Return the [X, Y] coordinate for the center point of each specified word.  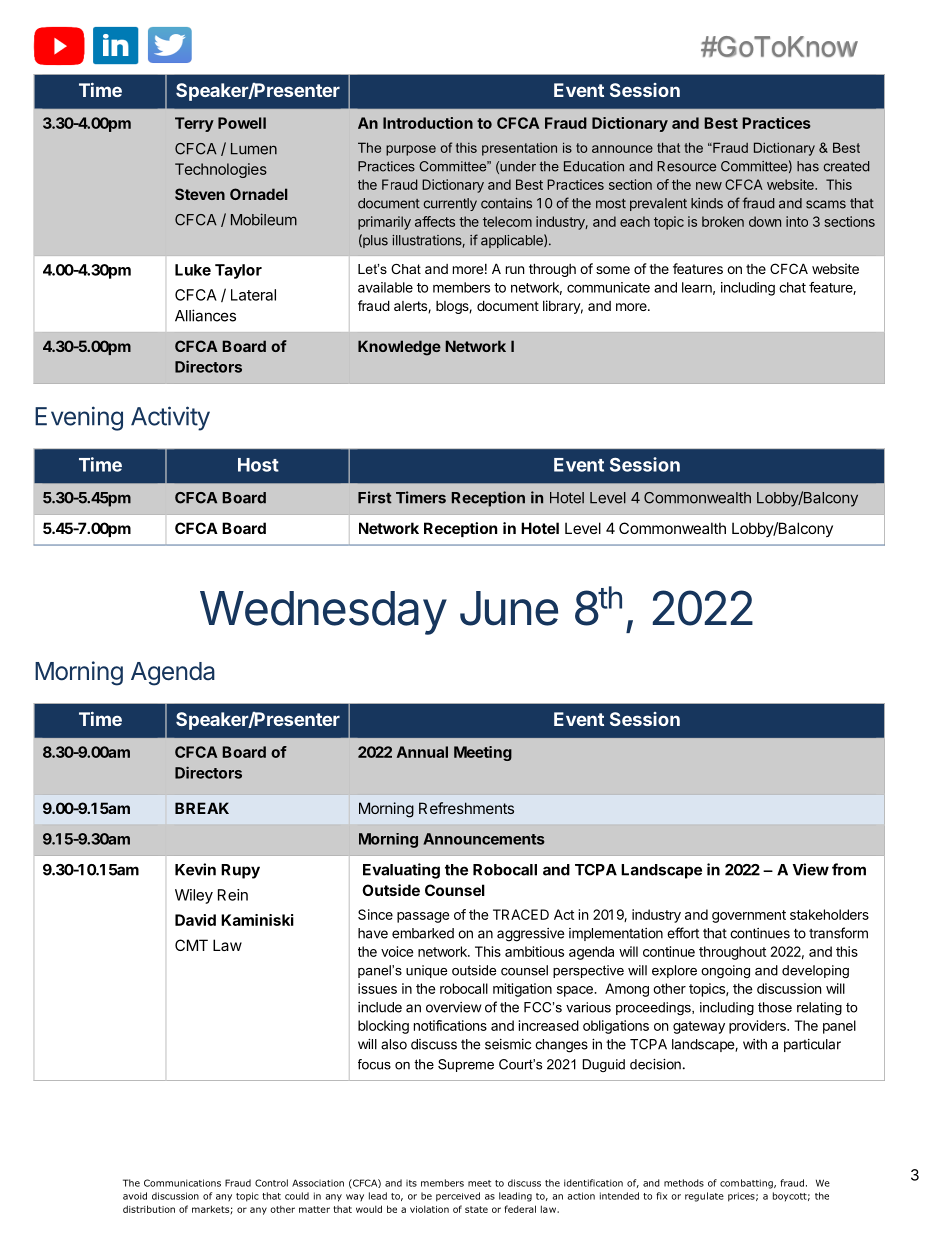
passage [423, 917]
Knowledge [399, 348]
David [195, 920]
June [509, 608]
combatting [747, 1184]
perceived [458, 1197]
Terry [194, 124]
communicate [608, 287]
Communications [182, 1183]
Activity [170, 418]
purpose [411, 150]
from [849, 869]
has [808, 166]
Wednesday [323, 613]
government [749, 916]
